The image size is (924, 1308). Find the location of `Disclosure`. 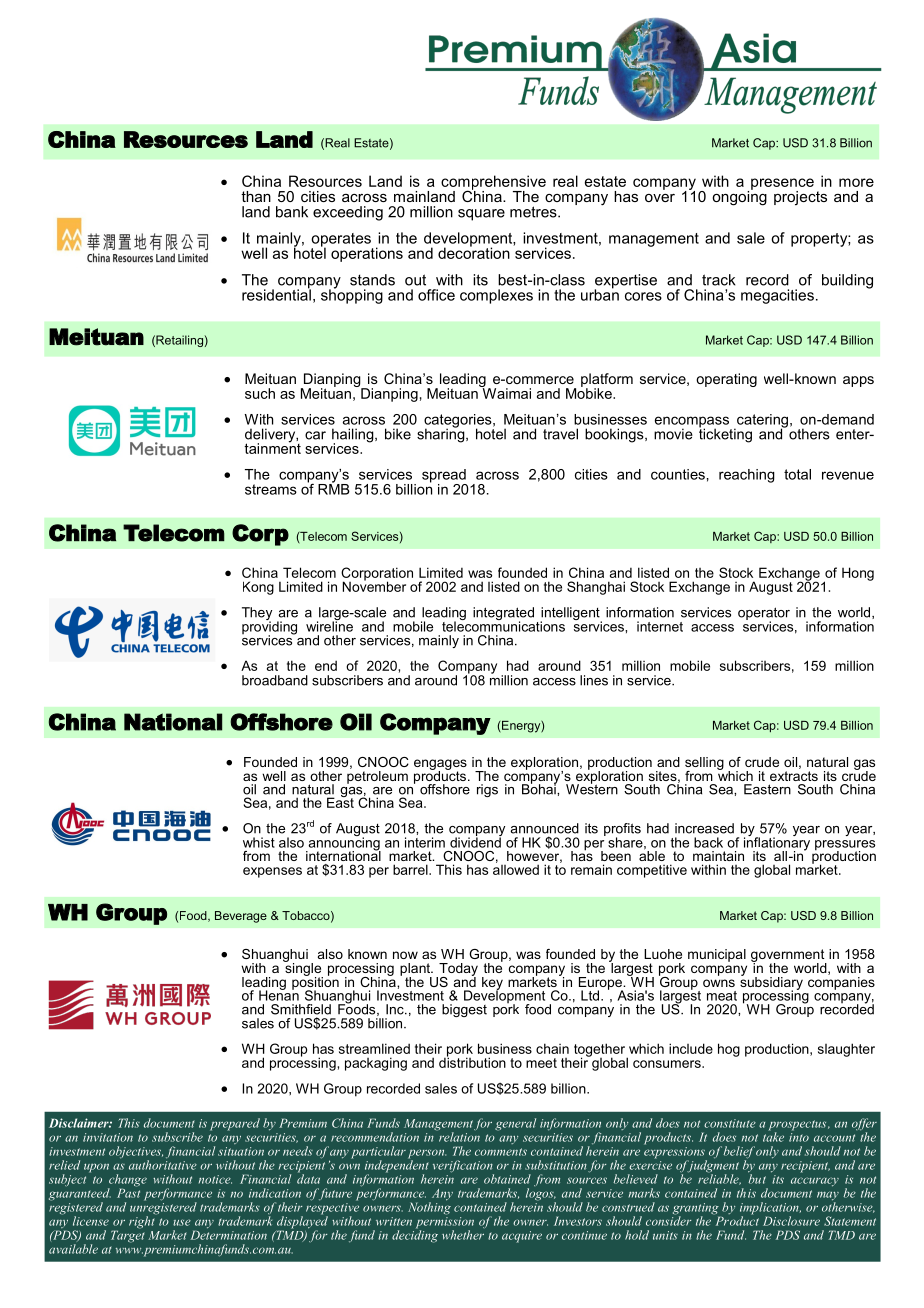

Disclosure is located at coordinates (791, 1221).
